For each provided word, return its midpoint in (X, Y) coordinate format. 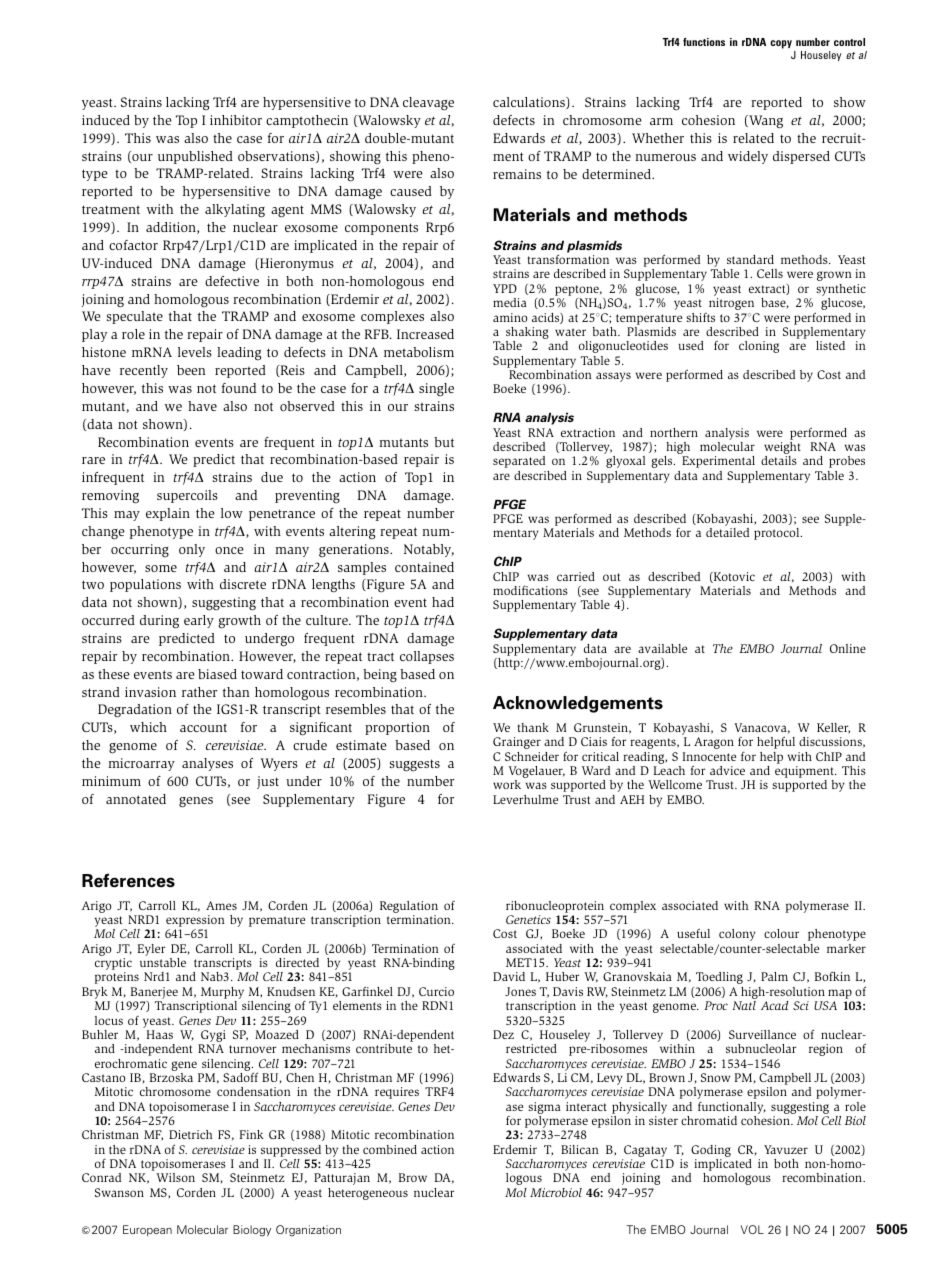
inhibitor (236, 120)
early (199, 621)
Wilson (175, 1177)
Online (848, 648)
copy (781, 44)
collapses (427, 657)
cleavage (428, 104)
